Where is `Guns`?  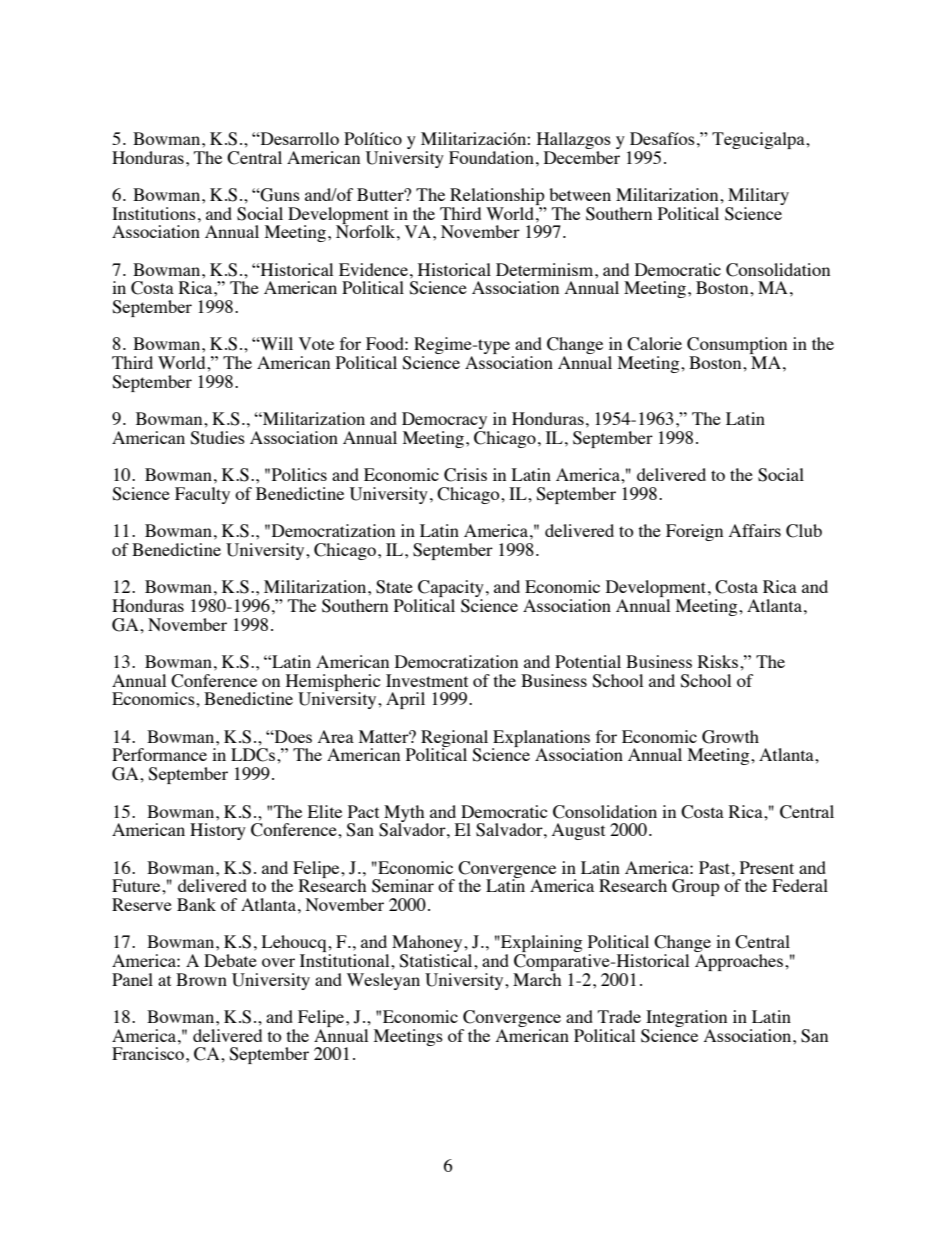
Guns is located at coordinates (279, 195).
